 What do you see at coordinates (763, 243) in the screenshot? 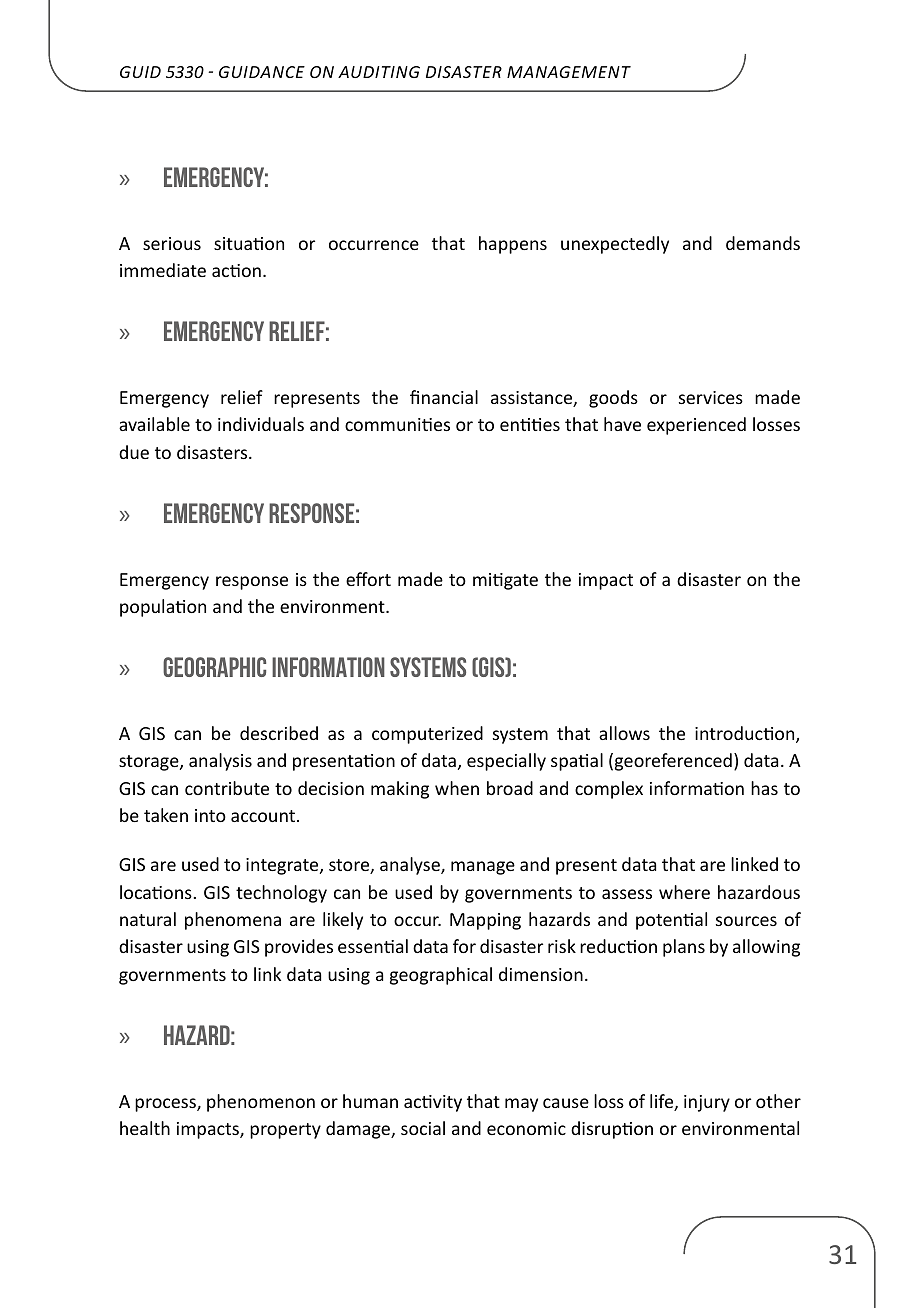
I see `demands` at bounding box center [763, 243].
